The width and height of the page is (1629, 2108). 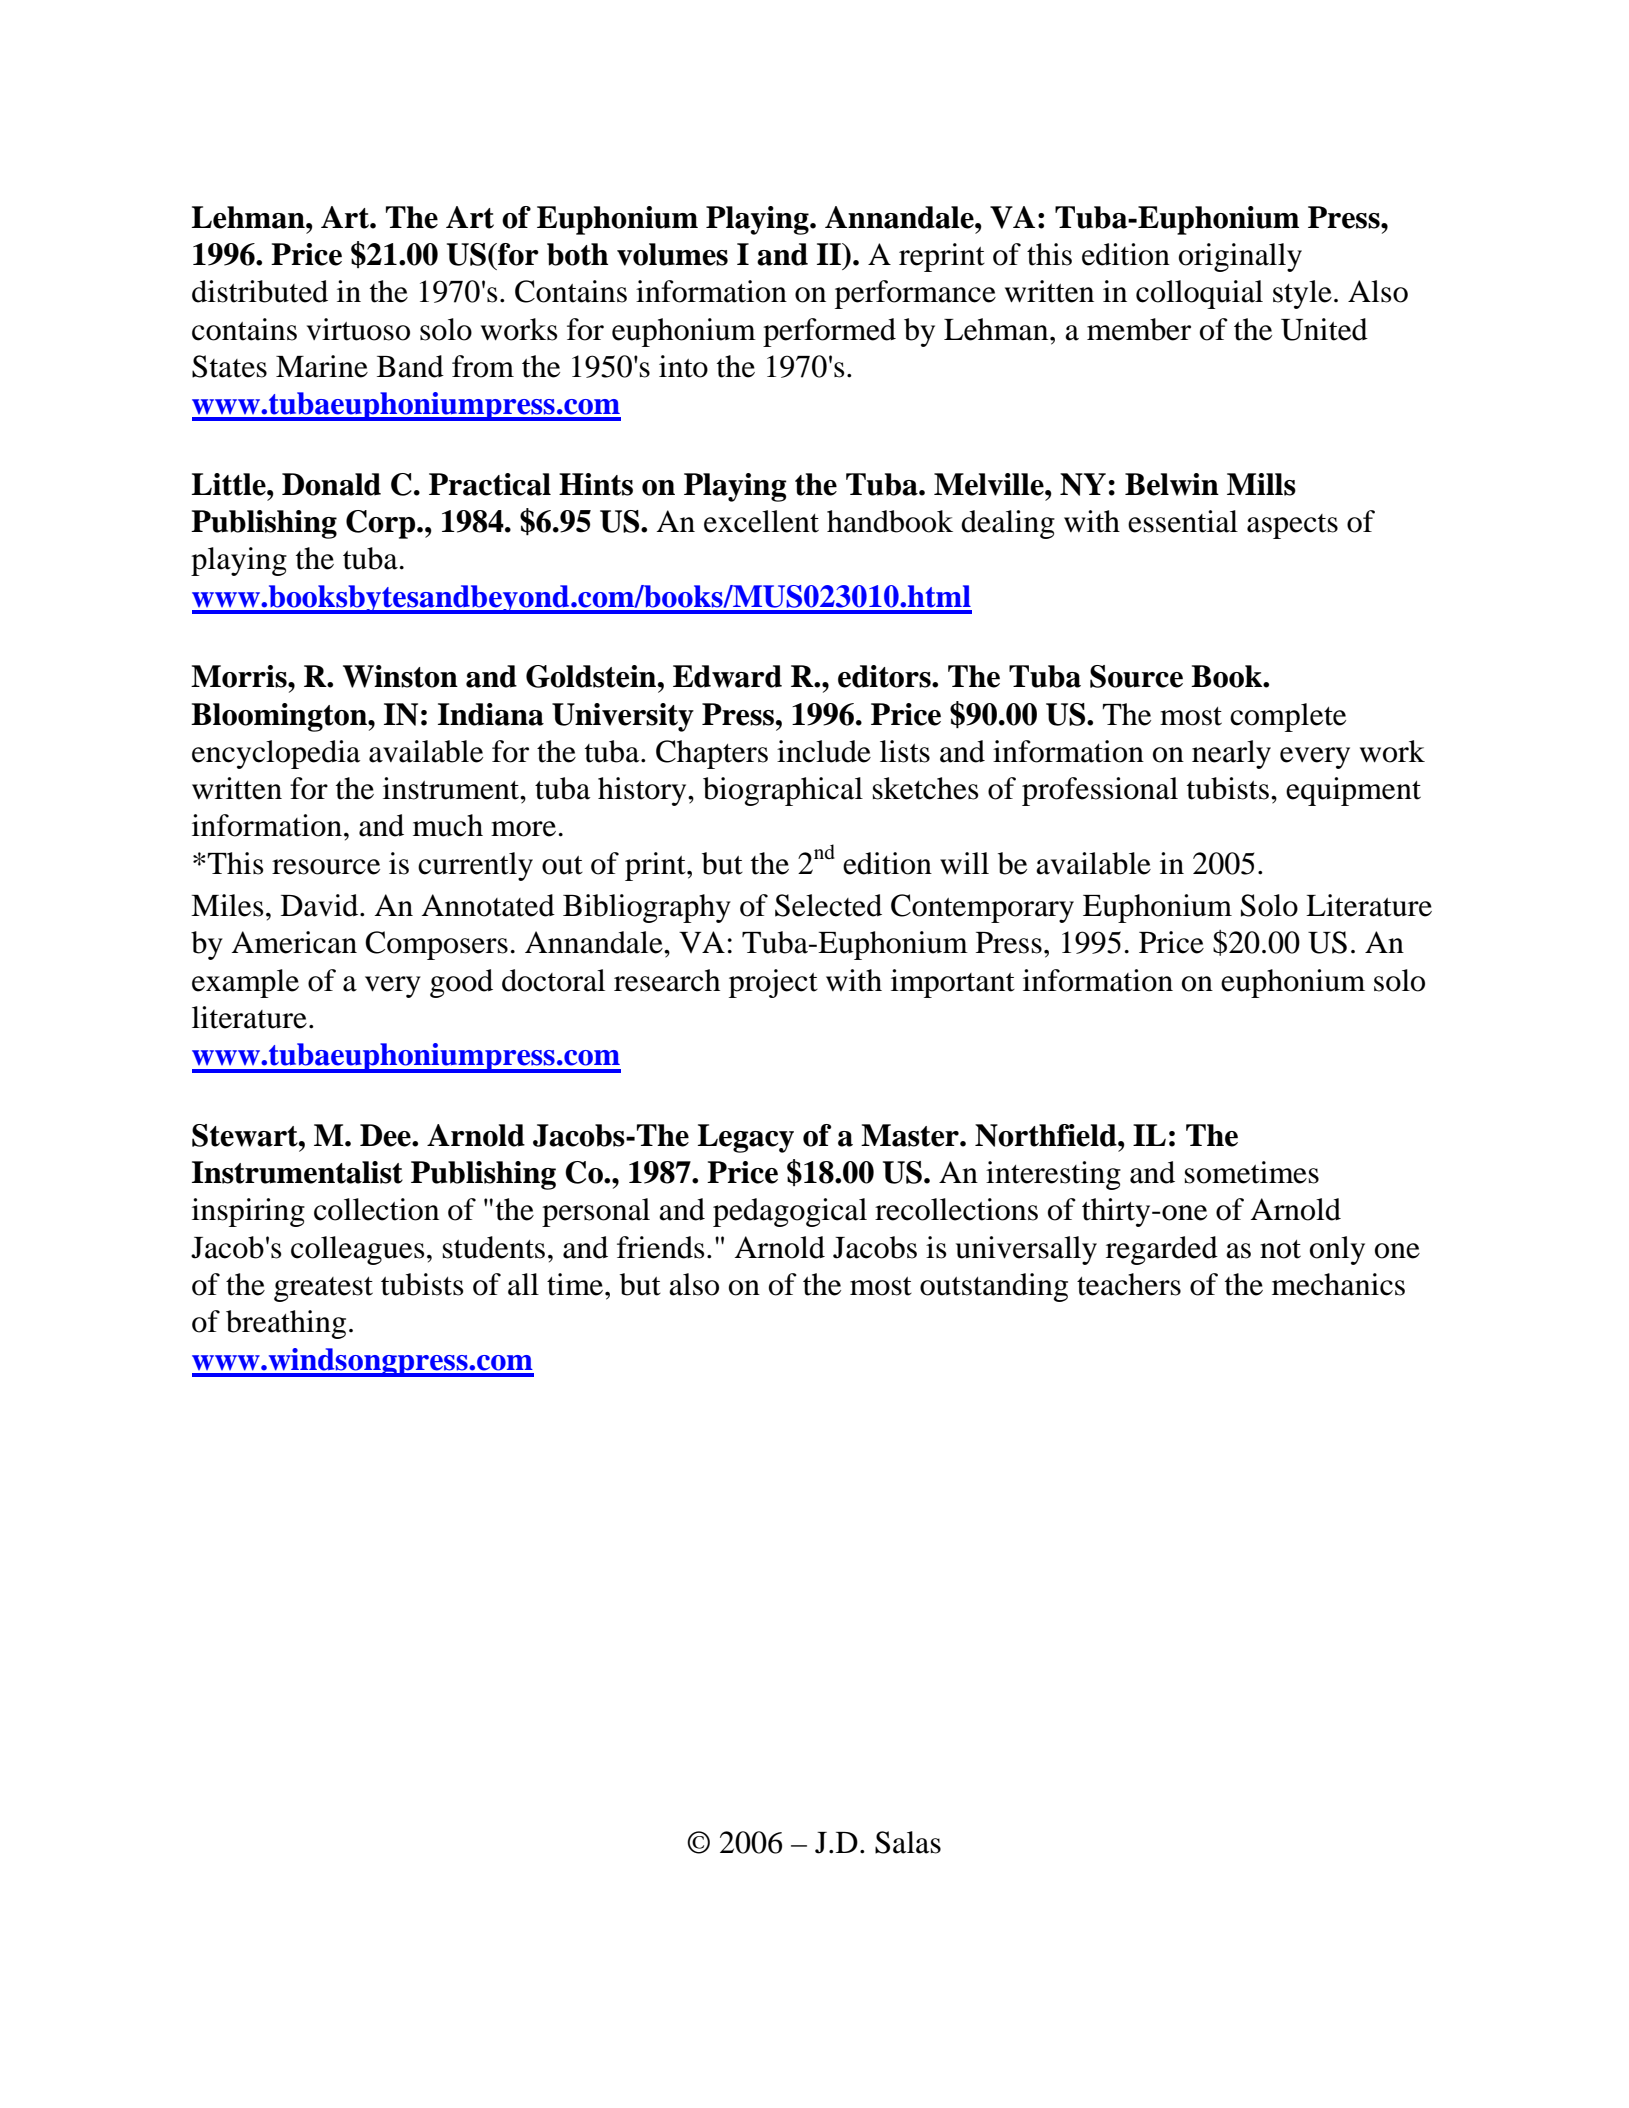 What do you see at coordinates (1199, 294) in the page?
I see `colloquial` at bounding box center [1199, 294].
